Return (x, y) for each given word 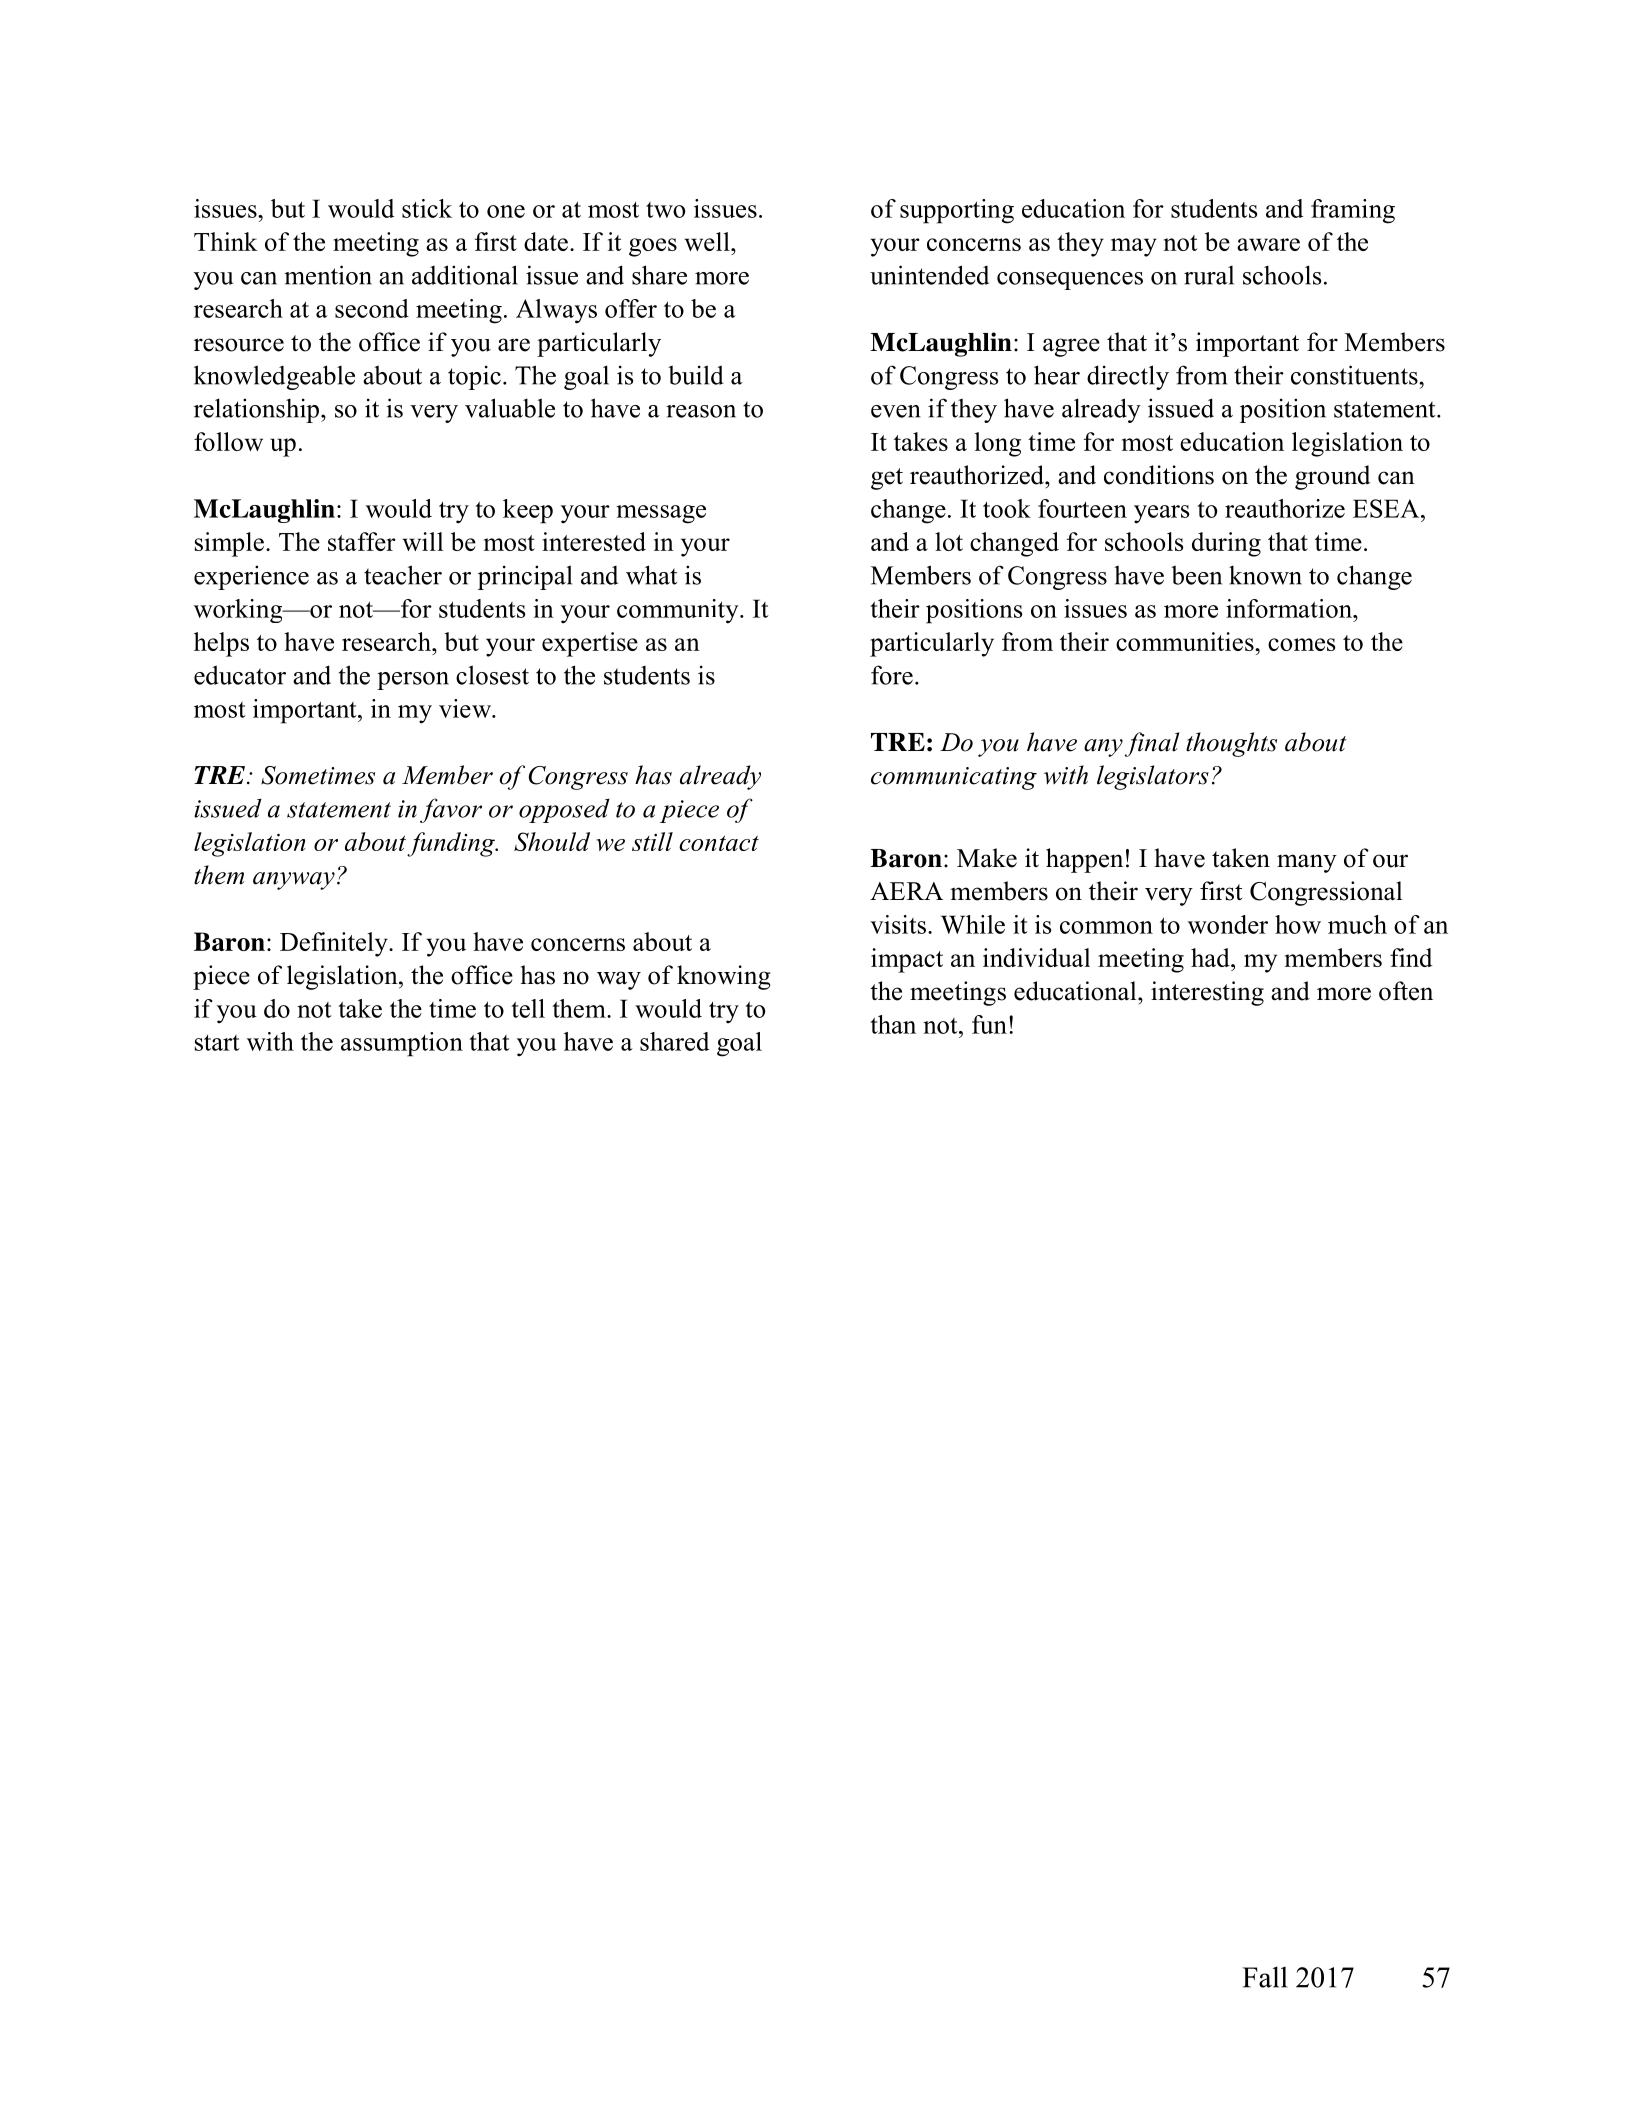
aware (1268, 244)
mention (328, 275)
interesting (1207, 993)
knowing (724, 977)
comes (1301, 644)
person (413, 681)
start (217, 1043)
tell (528, 1008)
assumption (402, 1044)
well (708, 241)
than (893, 1024)
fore (892, 675)
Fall (1264, 1977)
